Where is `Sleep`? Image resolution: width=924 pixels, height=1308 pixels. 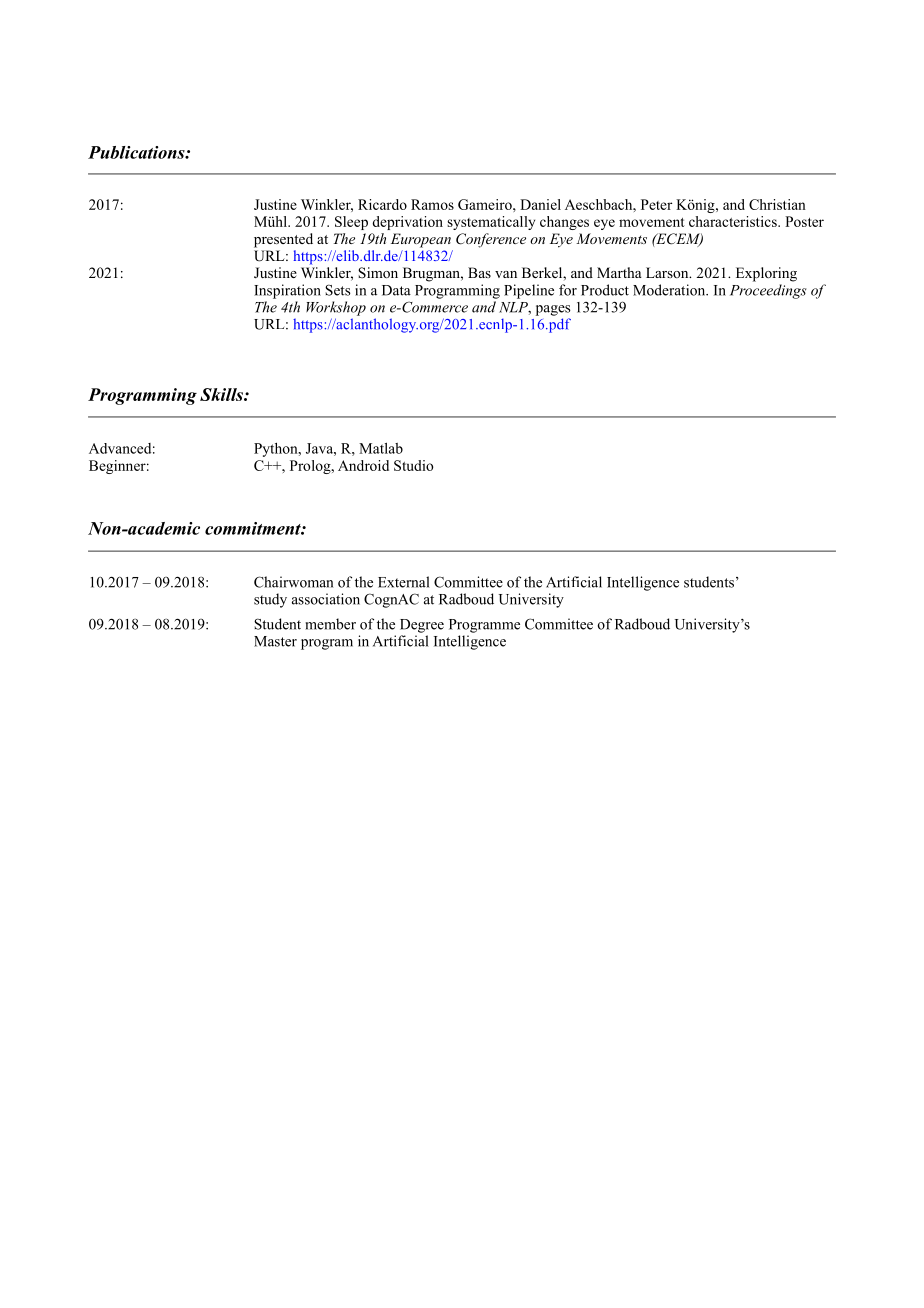
Sleep is located at coordinates (351, 223).
